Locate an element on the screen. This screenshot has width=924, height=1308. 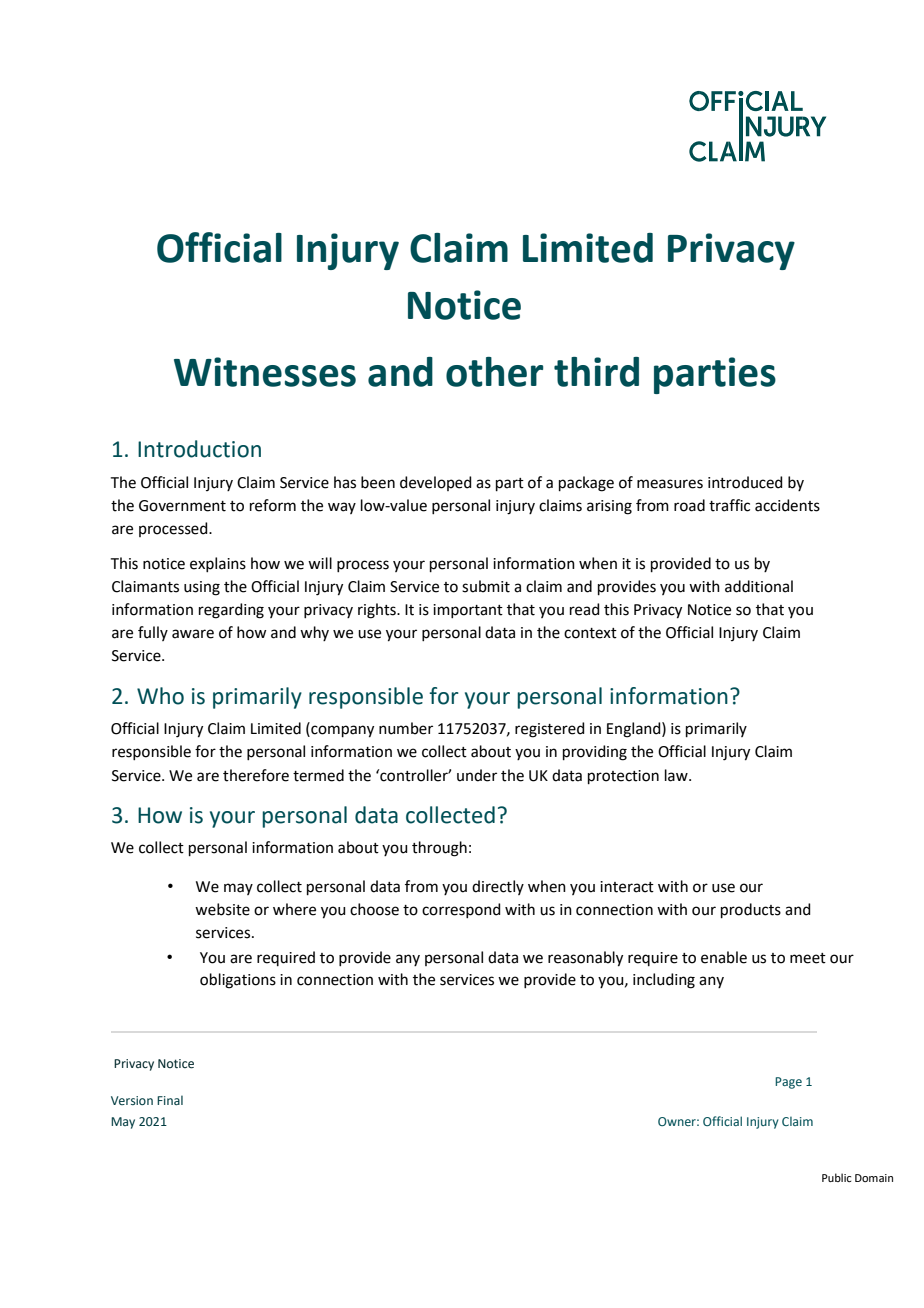
additional is located at coordinates (759, 586).
